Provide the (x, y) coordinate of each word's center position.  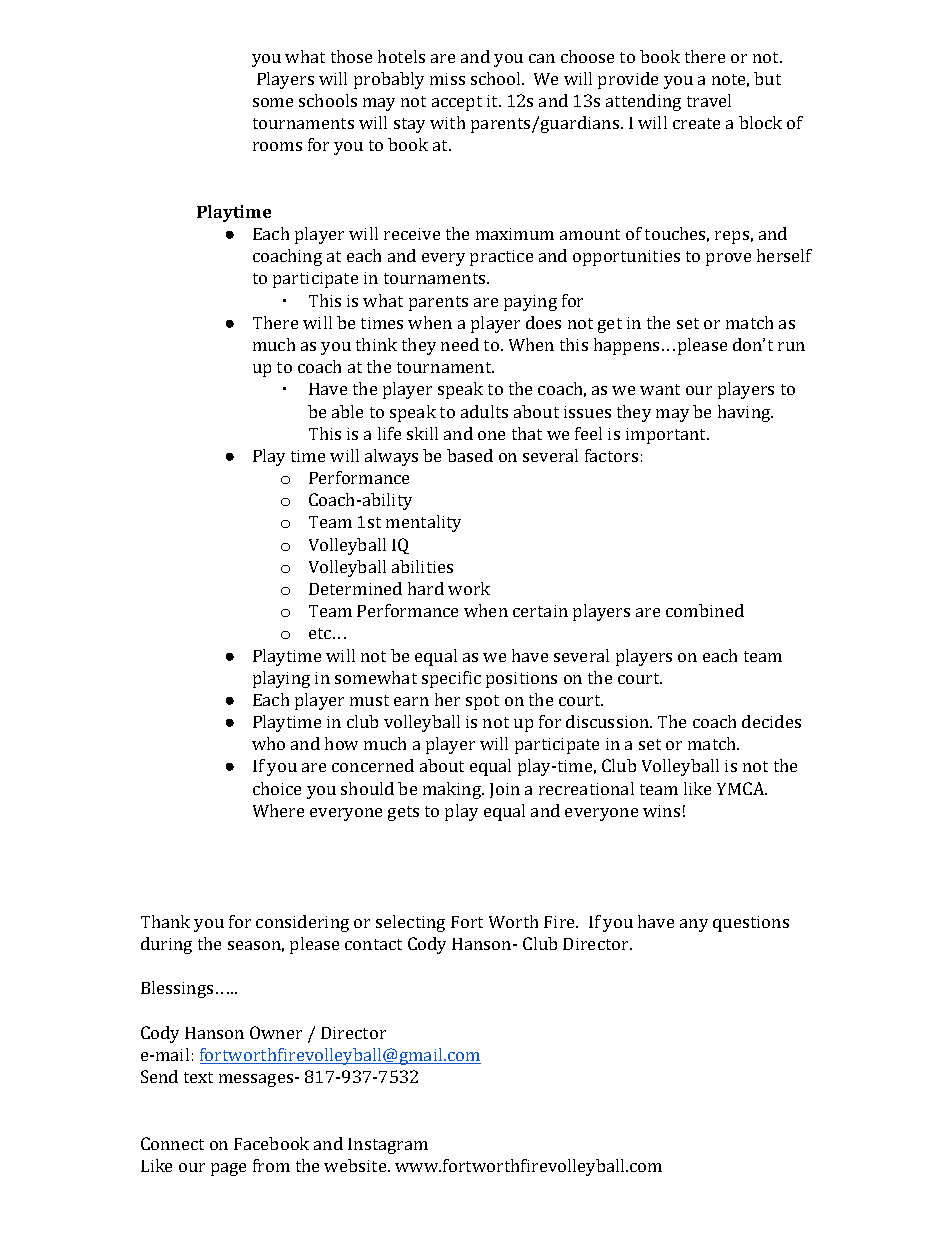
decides (771, 721)
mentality (423, 523)
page (228, 1169)
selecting (410, 923)
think (376, 344)
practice (501, 258)
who (268, 743)
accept (457, 103)
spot (482, 702)
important (667, 436)
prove (728, 259)
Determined (355, 588)
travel (709, 100)
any (694, 925)
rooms (277, 146)
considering (302, 923)
